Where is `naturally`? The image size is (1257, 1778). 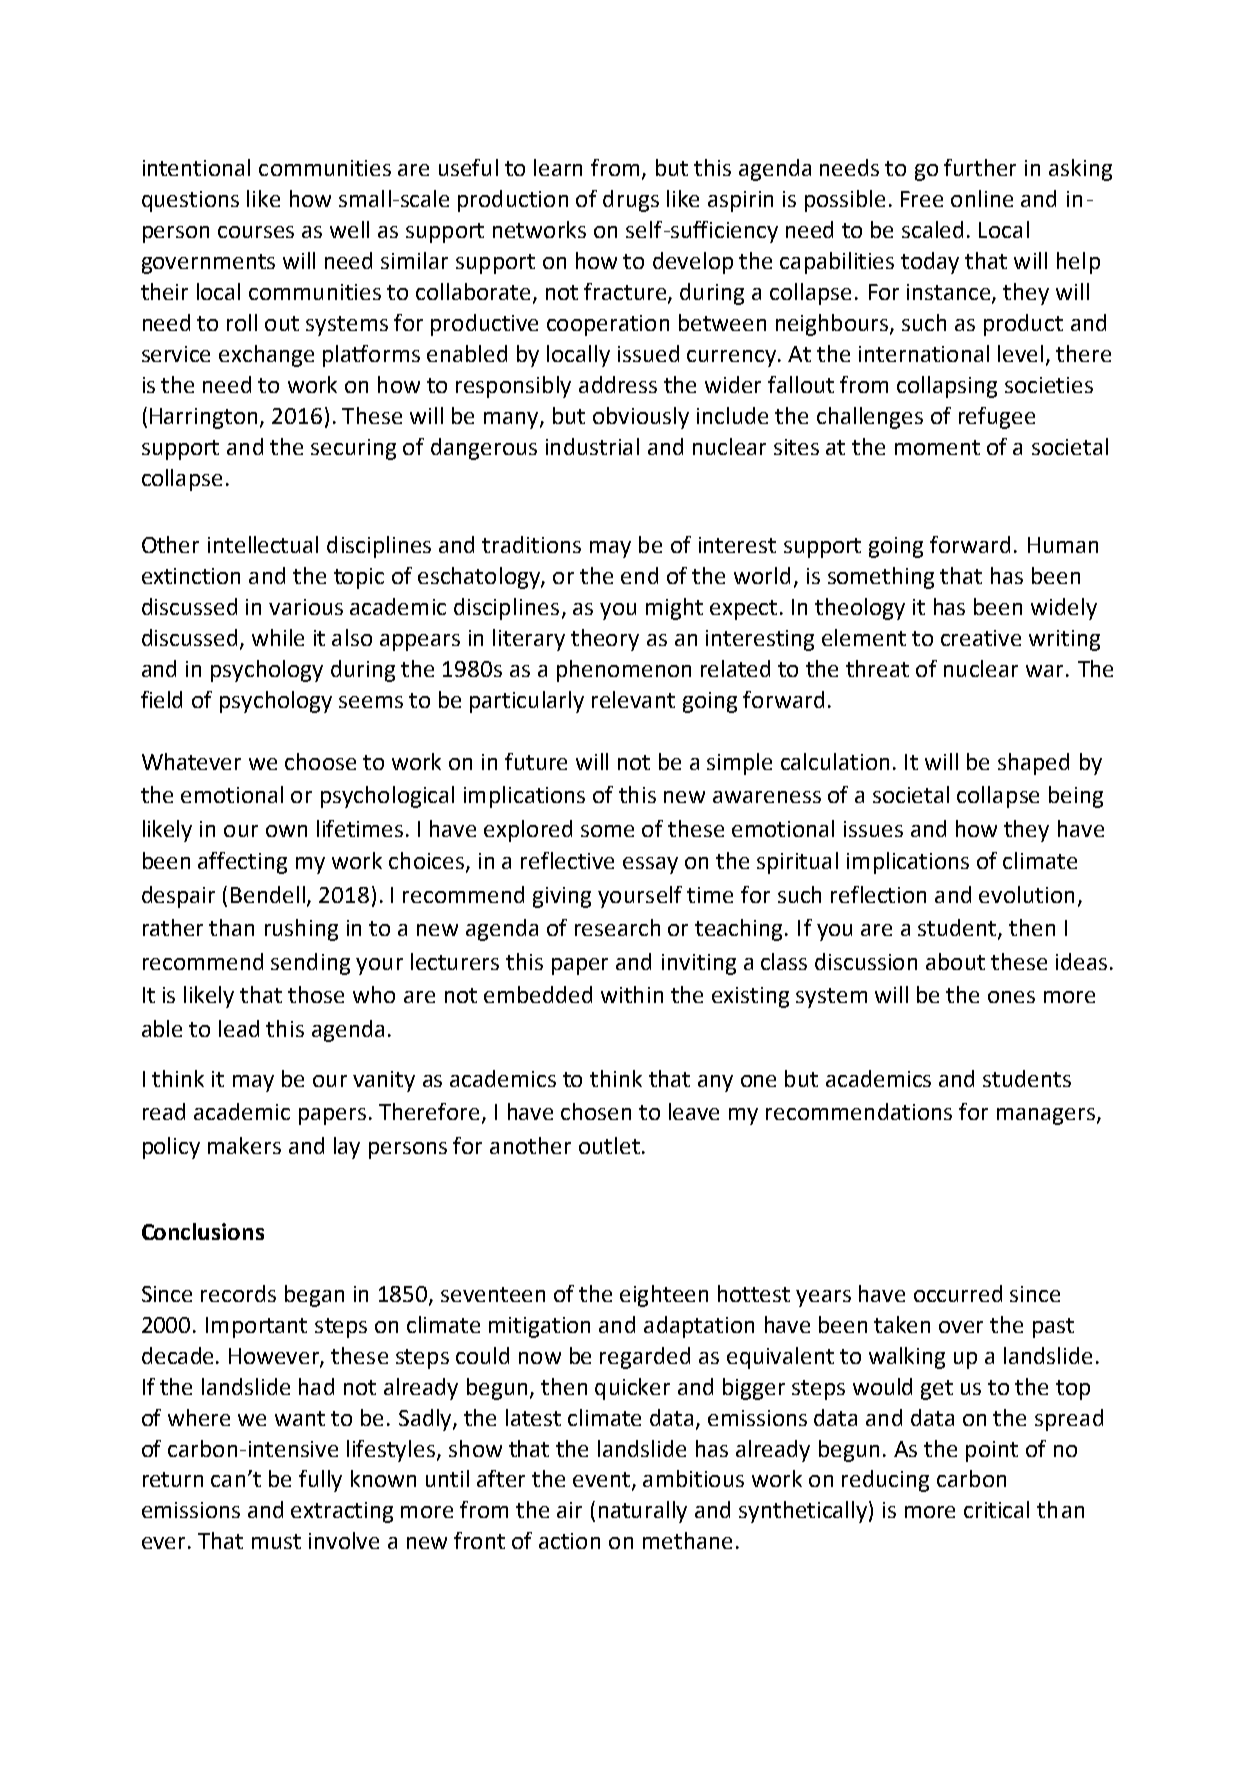
naturally is located at coordinates (643, 1512).
